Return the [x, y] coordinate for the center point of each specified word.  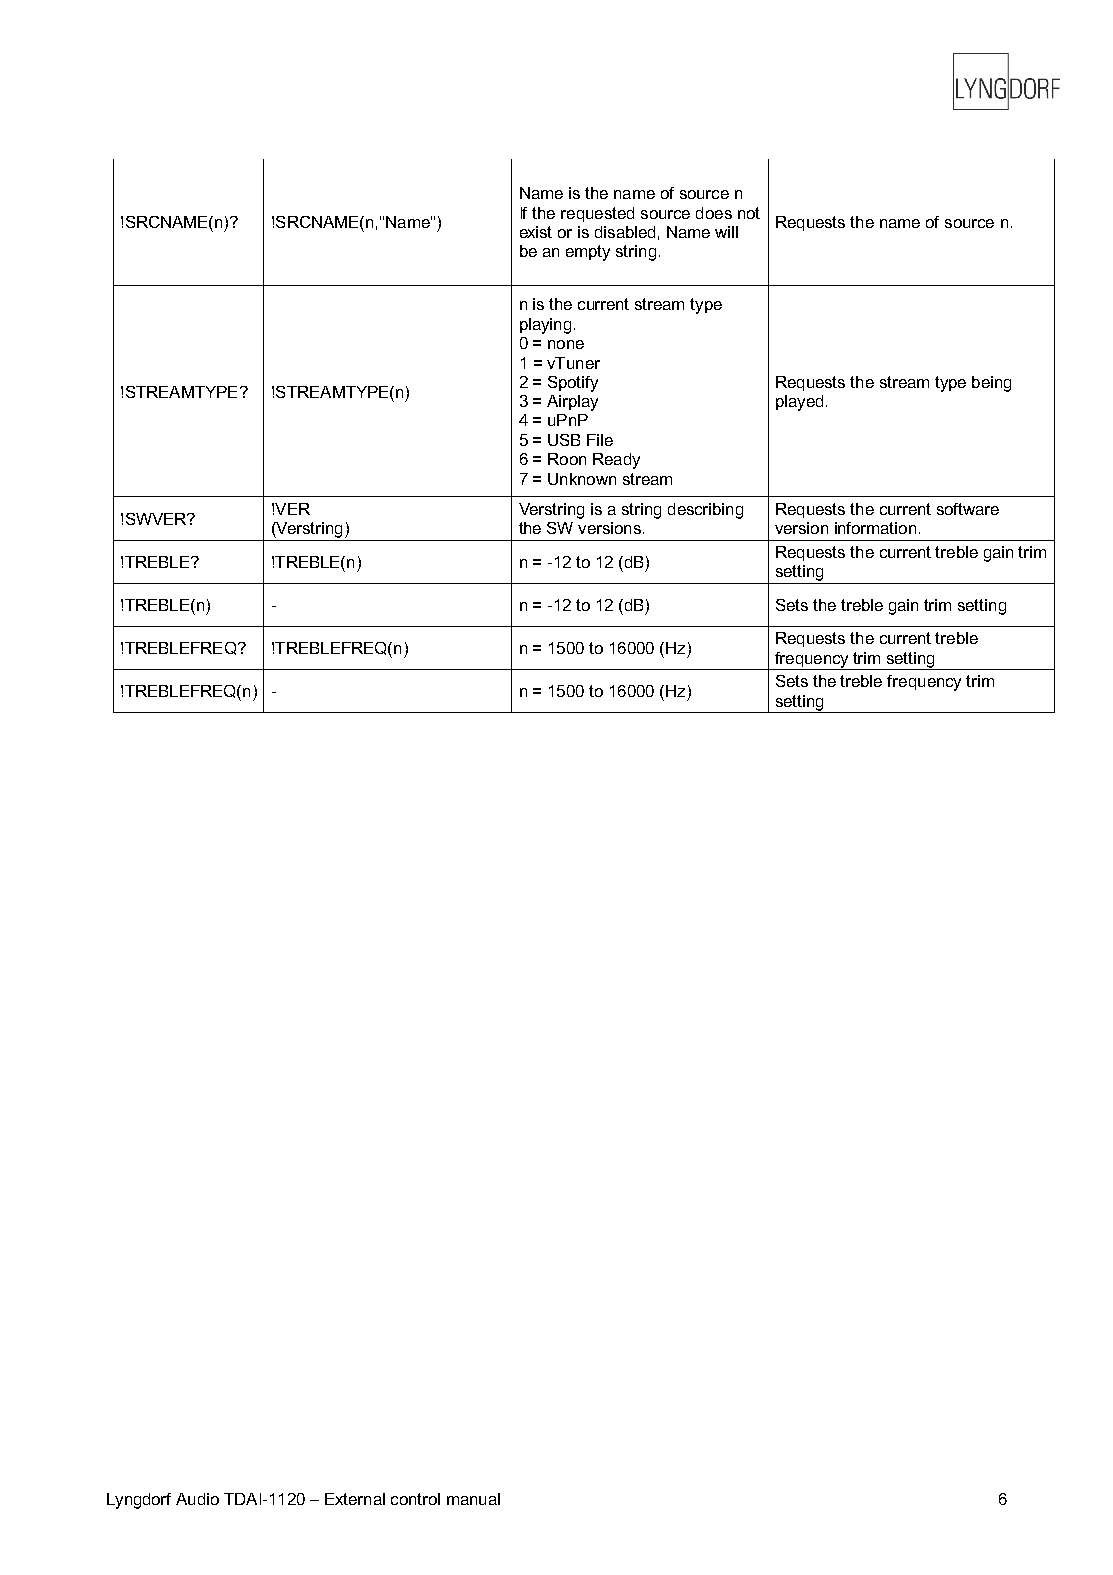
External [355, 1499]
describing [705, 511]
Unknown [582, 479]
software [968, 509]
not [749, 213]
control [415, 1499]
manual [473, 1499]
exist [536, 232]
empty [588, 253]
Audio [197, 1499]
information [875, 528]
